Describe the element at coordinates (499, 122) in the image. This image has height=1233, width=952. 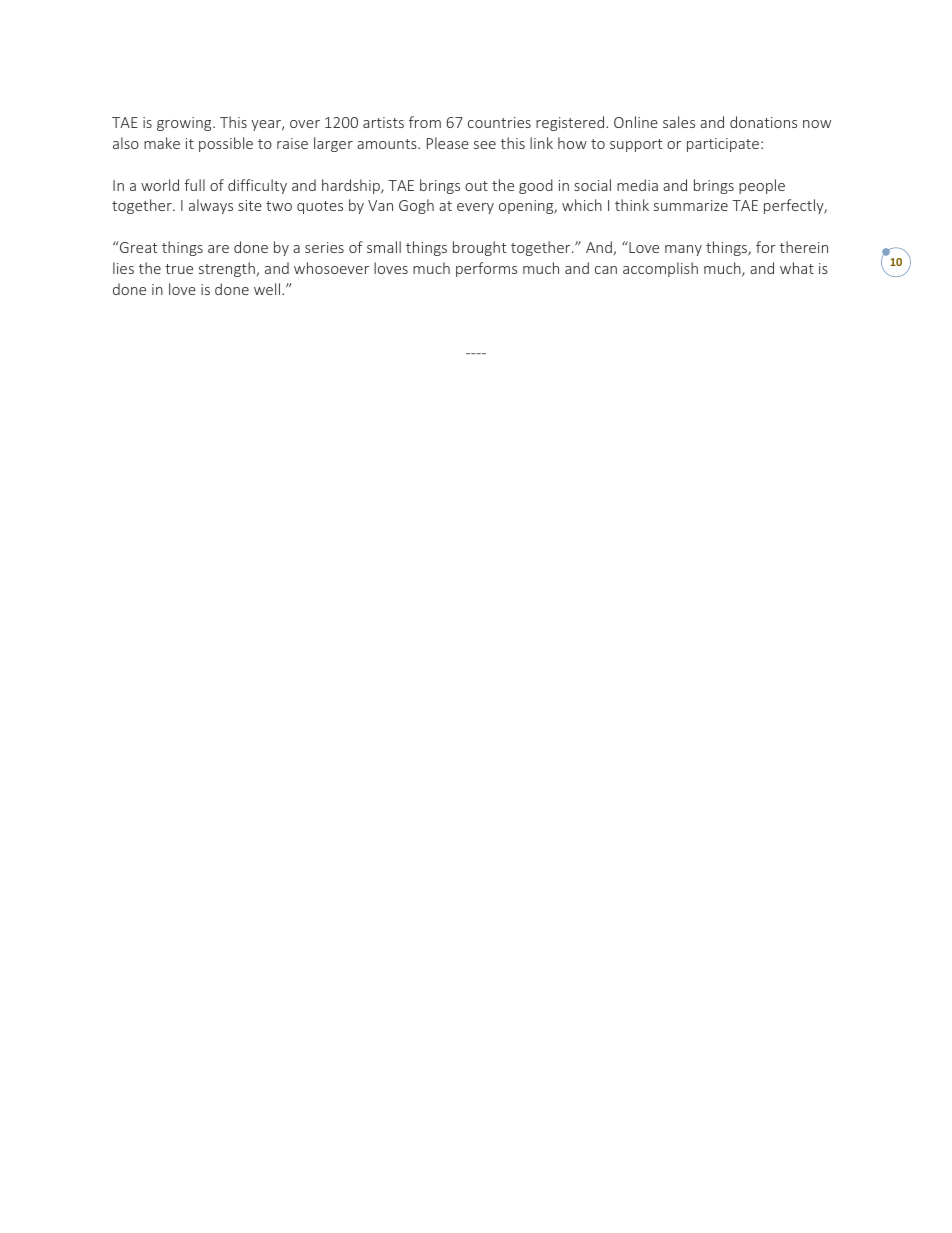
I see `countries` at that location.
